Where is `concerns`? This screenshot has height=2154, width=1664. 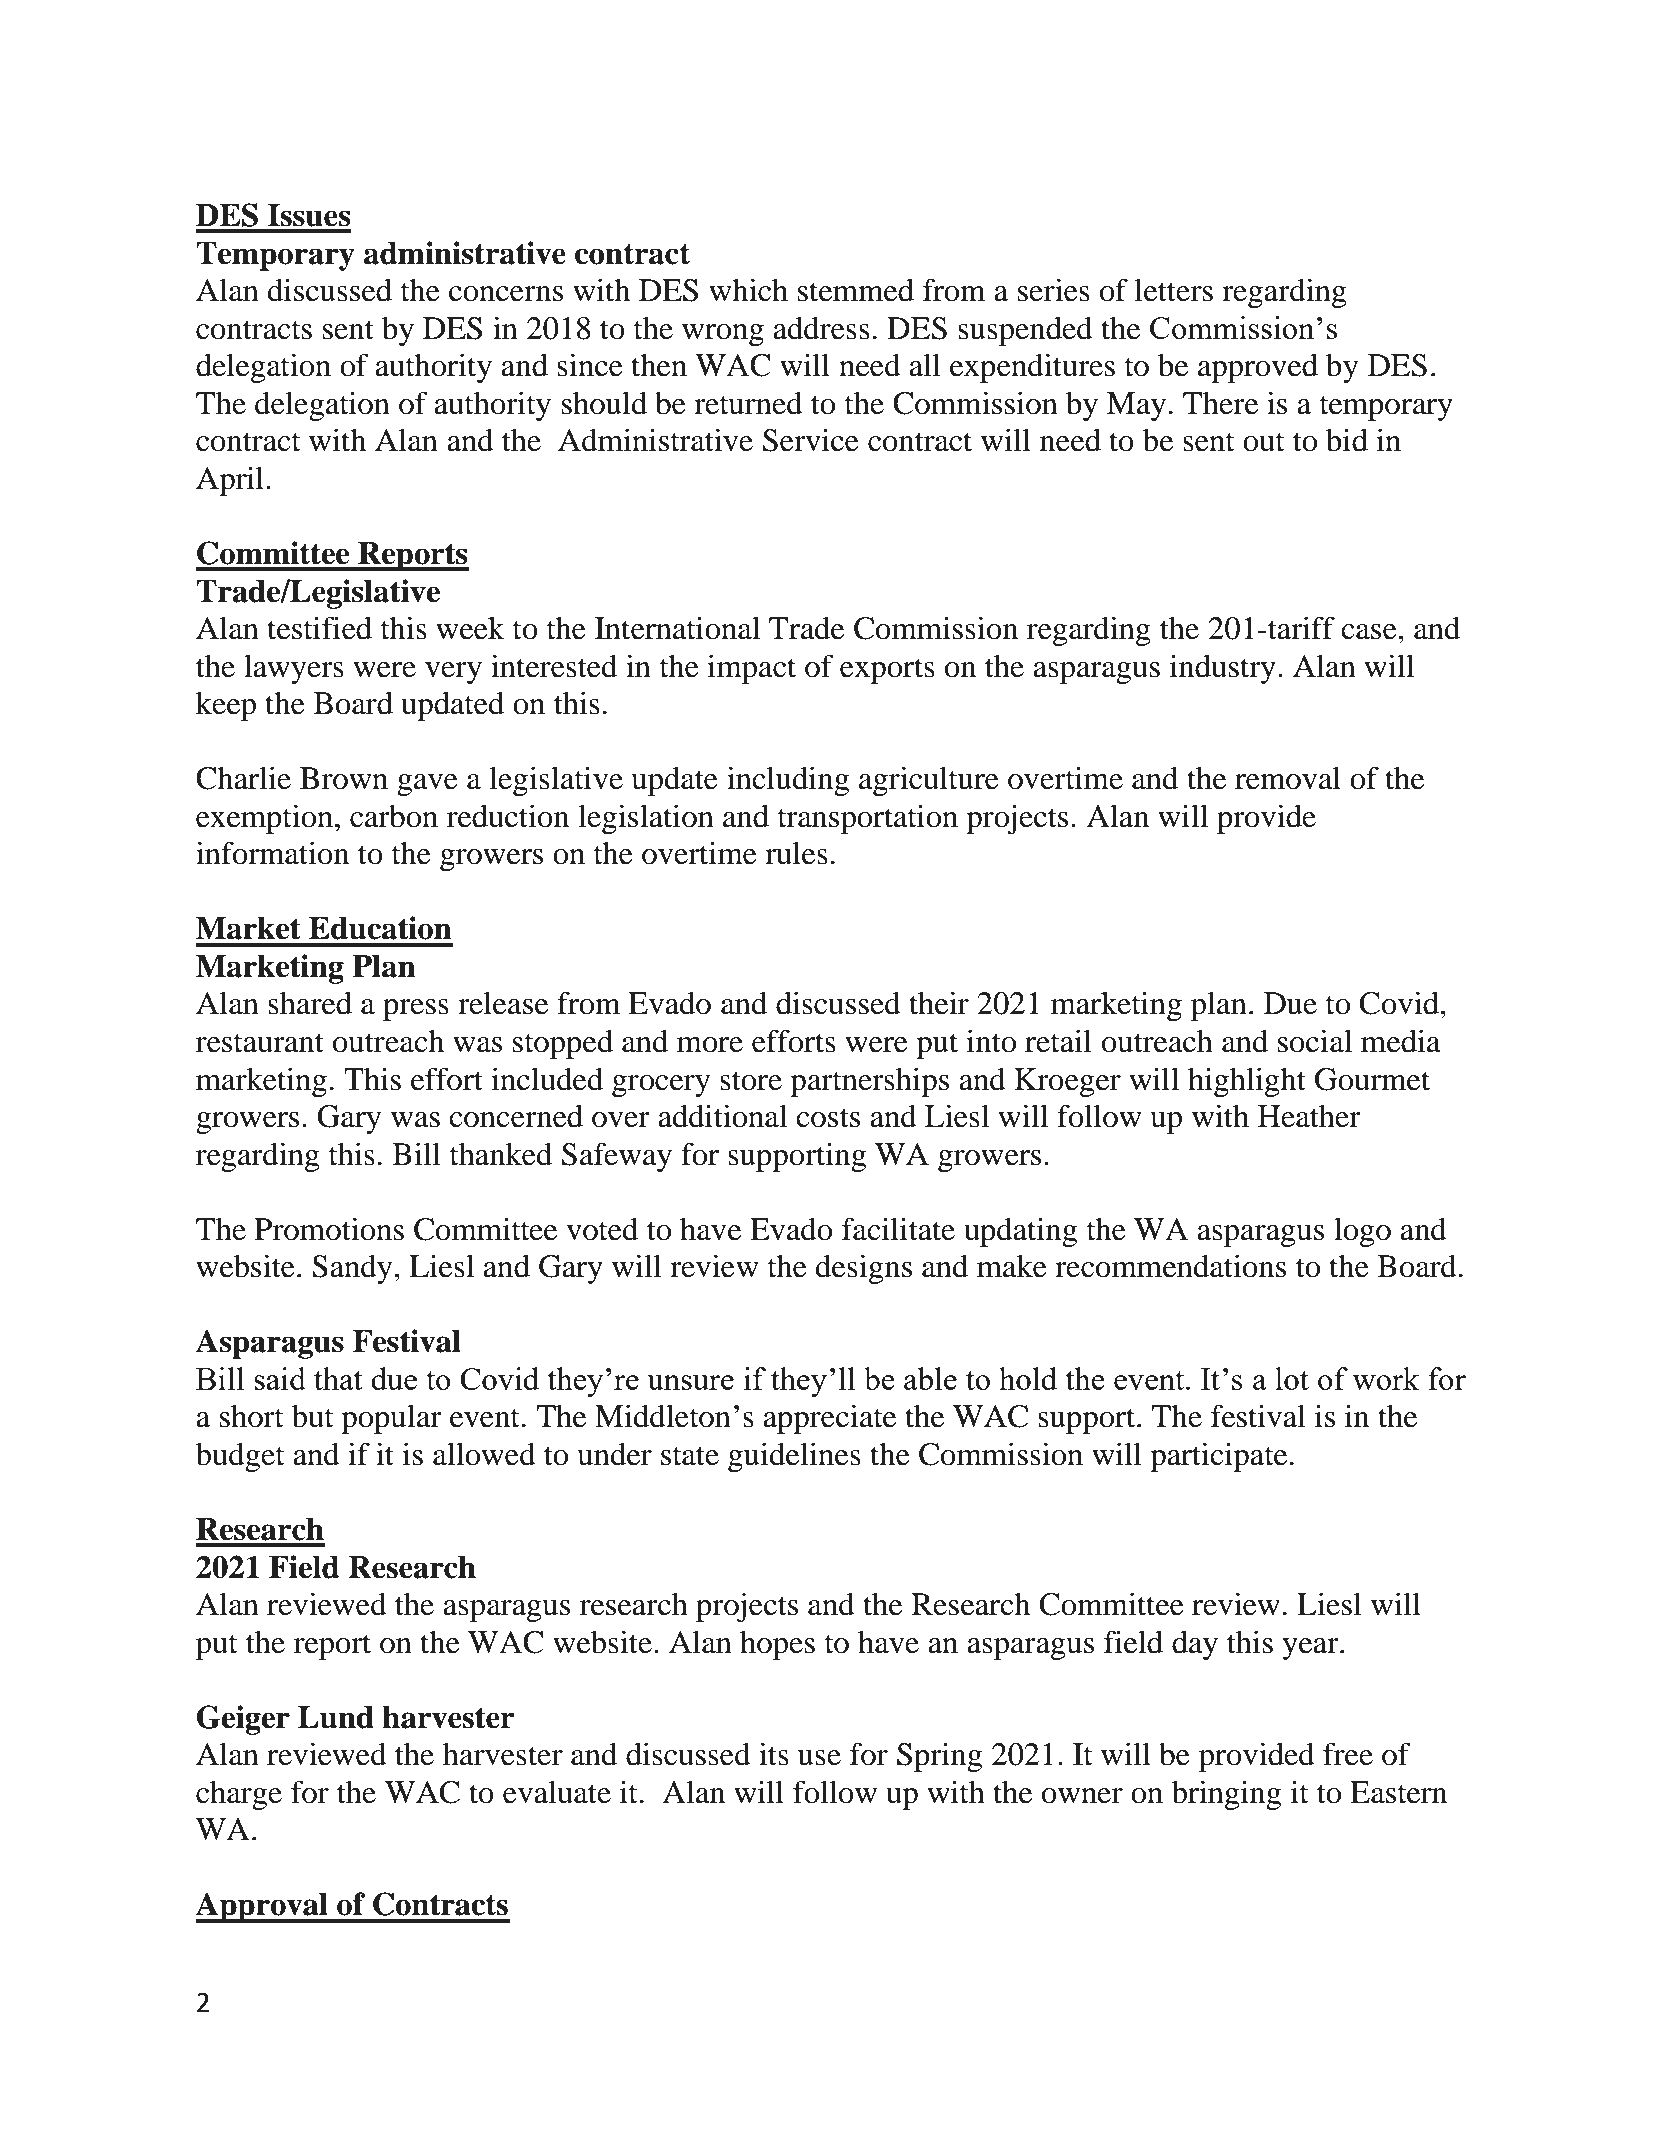
concerns is located at coordinates (506, 294).
